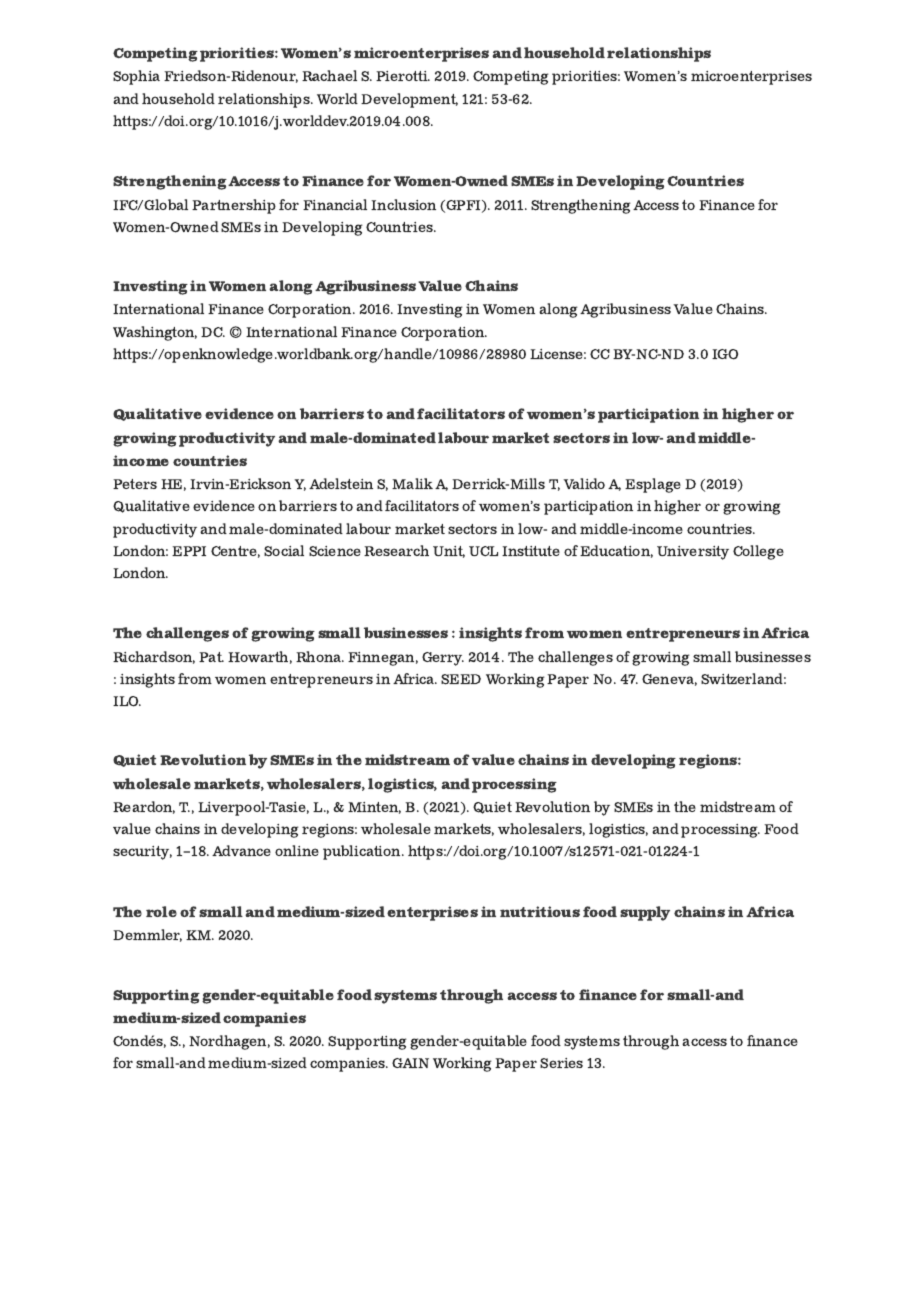 The image size is (924, 1308). I want to click on Advance, so click(241, 850).
